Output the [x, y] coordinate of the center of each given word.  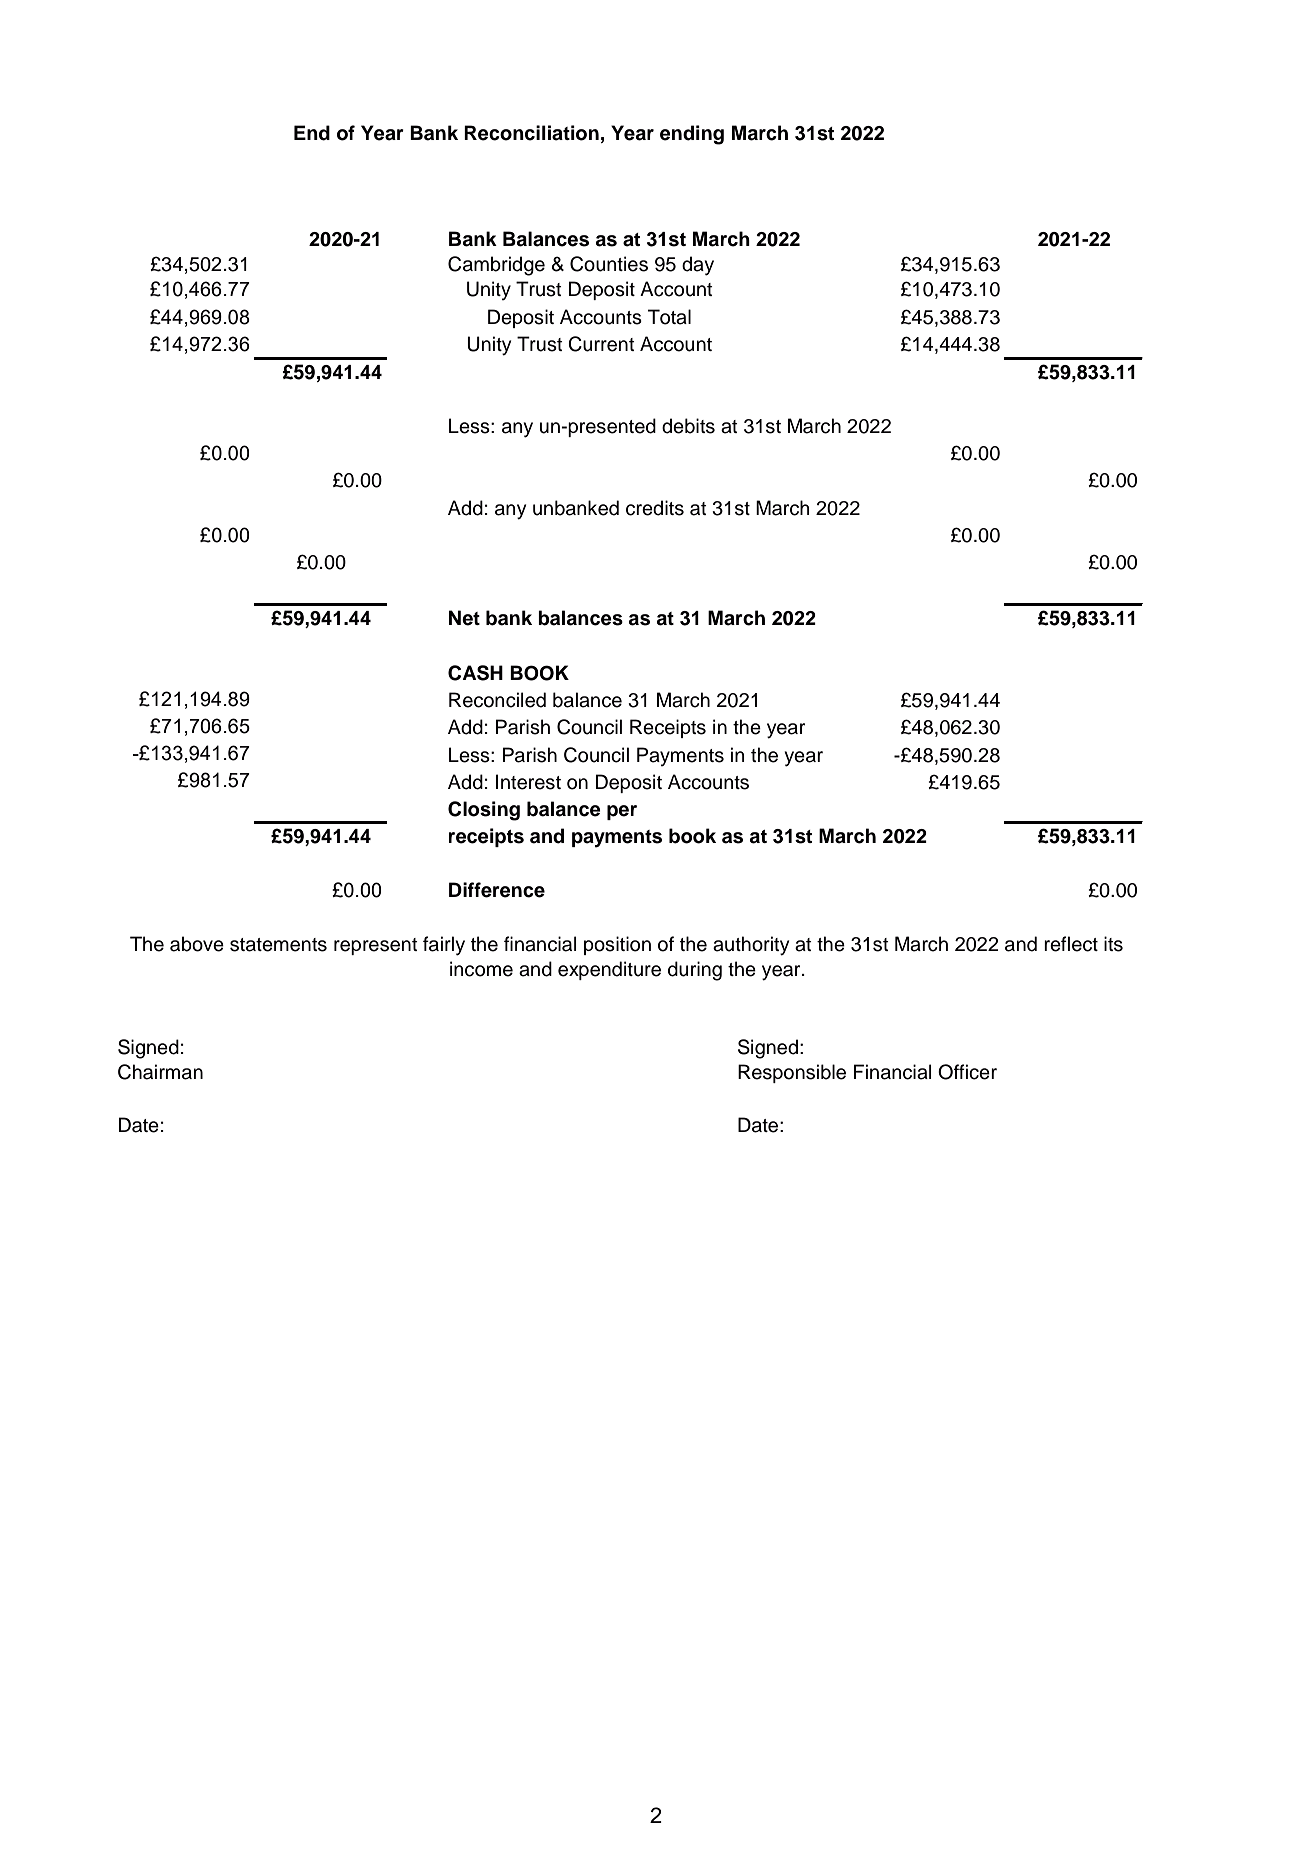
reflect [1071, 944]
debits [688, 426]
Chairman [160, 1072]
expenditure [609, 970]
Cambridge [496, 266]
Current [601, 344]
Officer [967, 1072]
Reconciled [497, 700]
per [622, 812]
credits [655, 508]
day [698, 266]
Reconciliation [531, 133]
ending [692, 135]
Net [464, 618]
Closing [484, 811]
